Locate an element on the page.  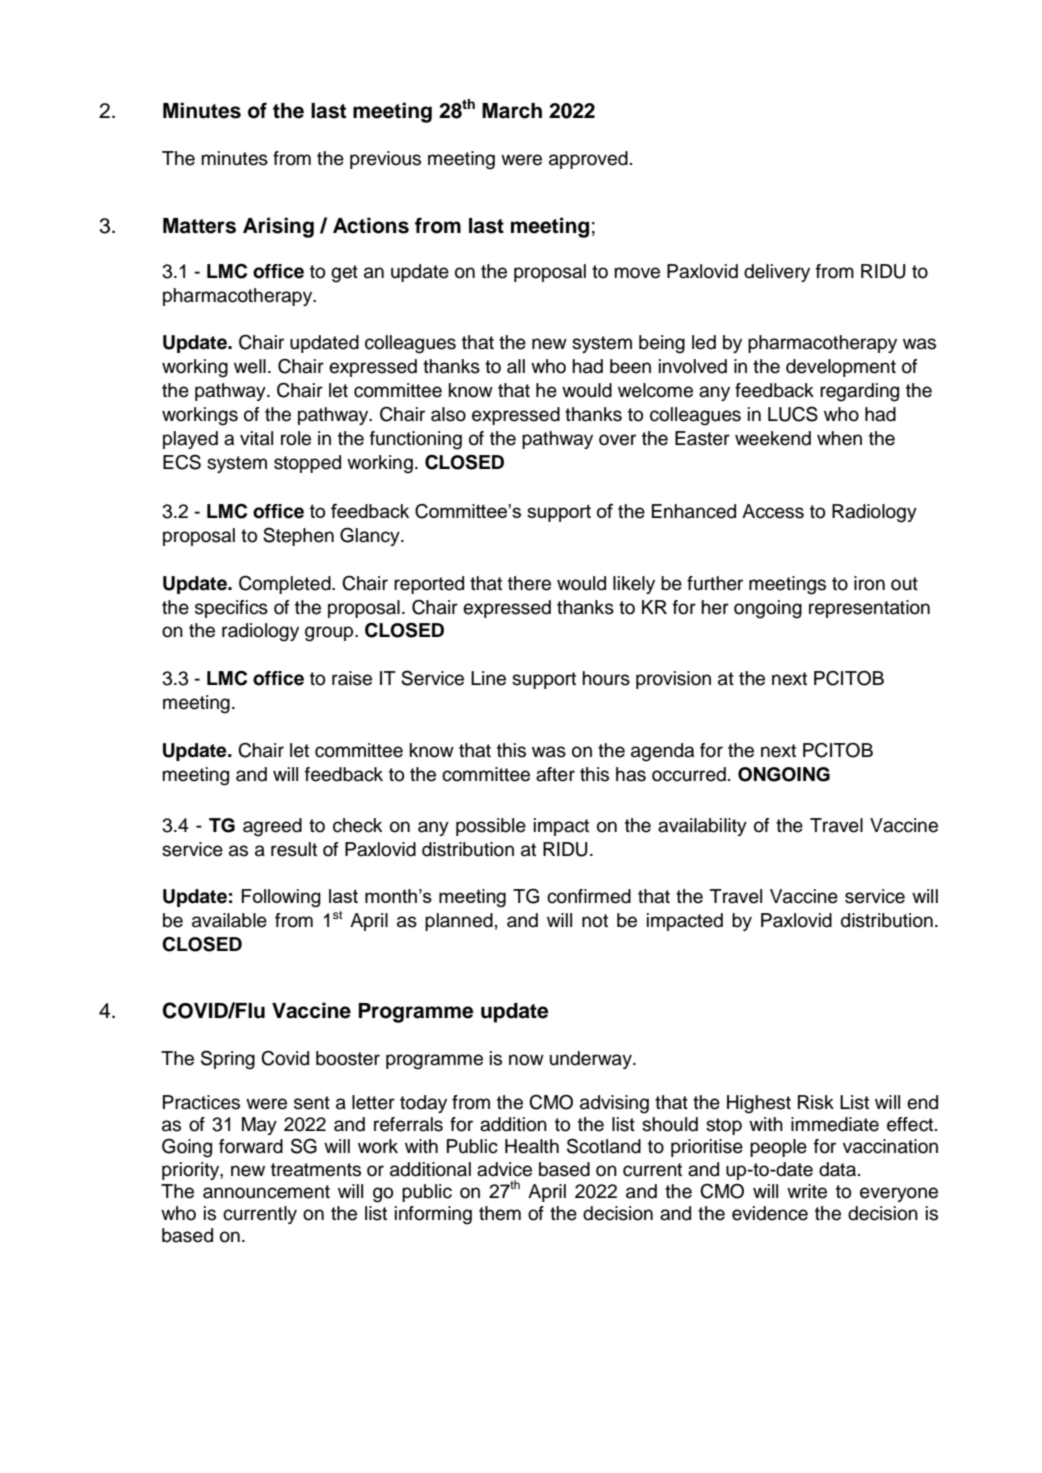
possible is located at coordinates (491, 827).
